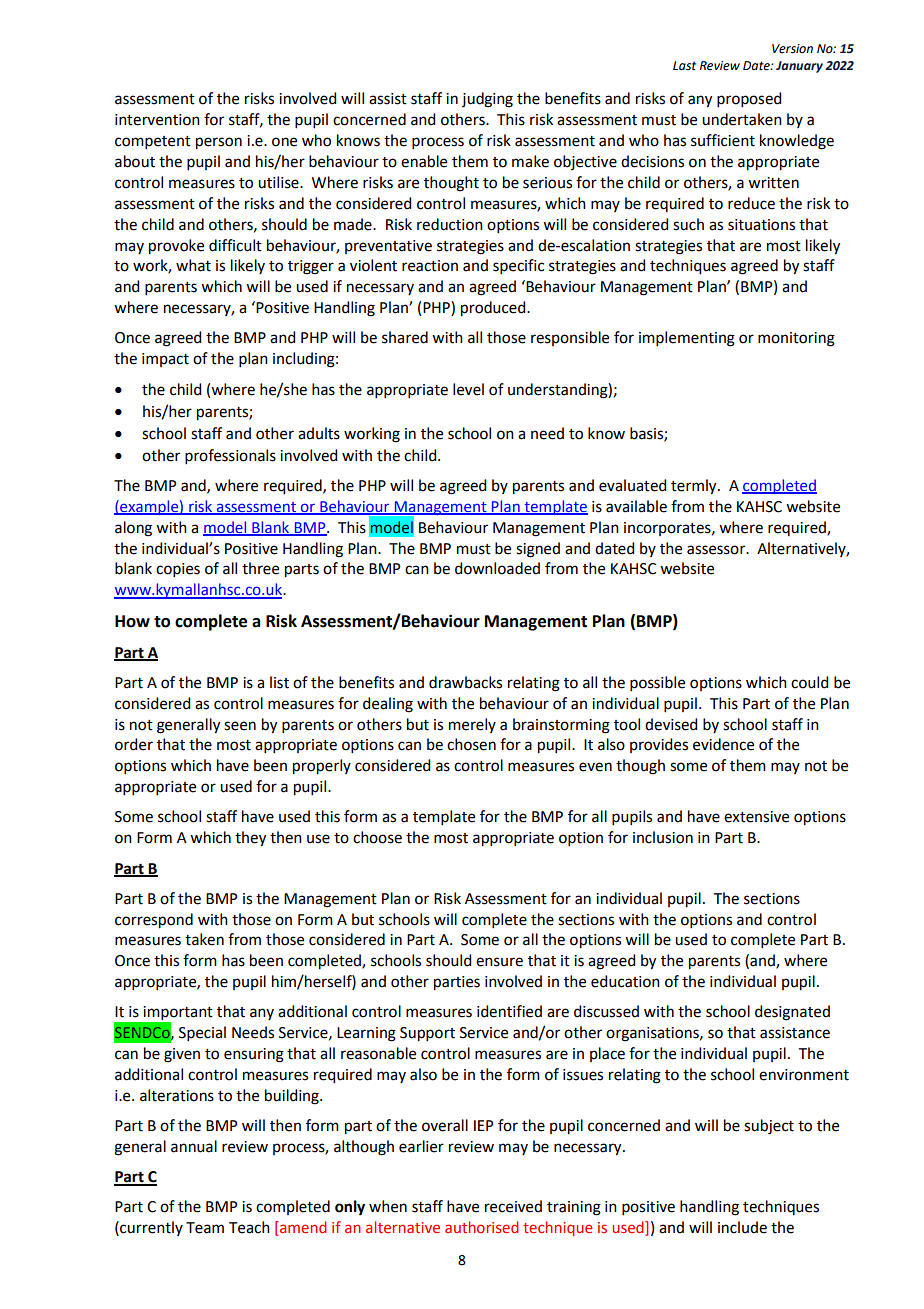  I want to click on judging, so click(487, 100).
